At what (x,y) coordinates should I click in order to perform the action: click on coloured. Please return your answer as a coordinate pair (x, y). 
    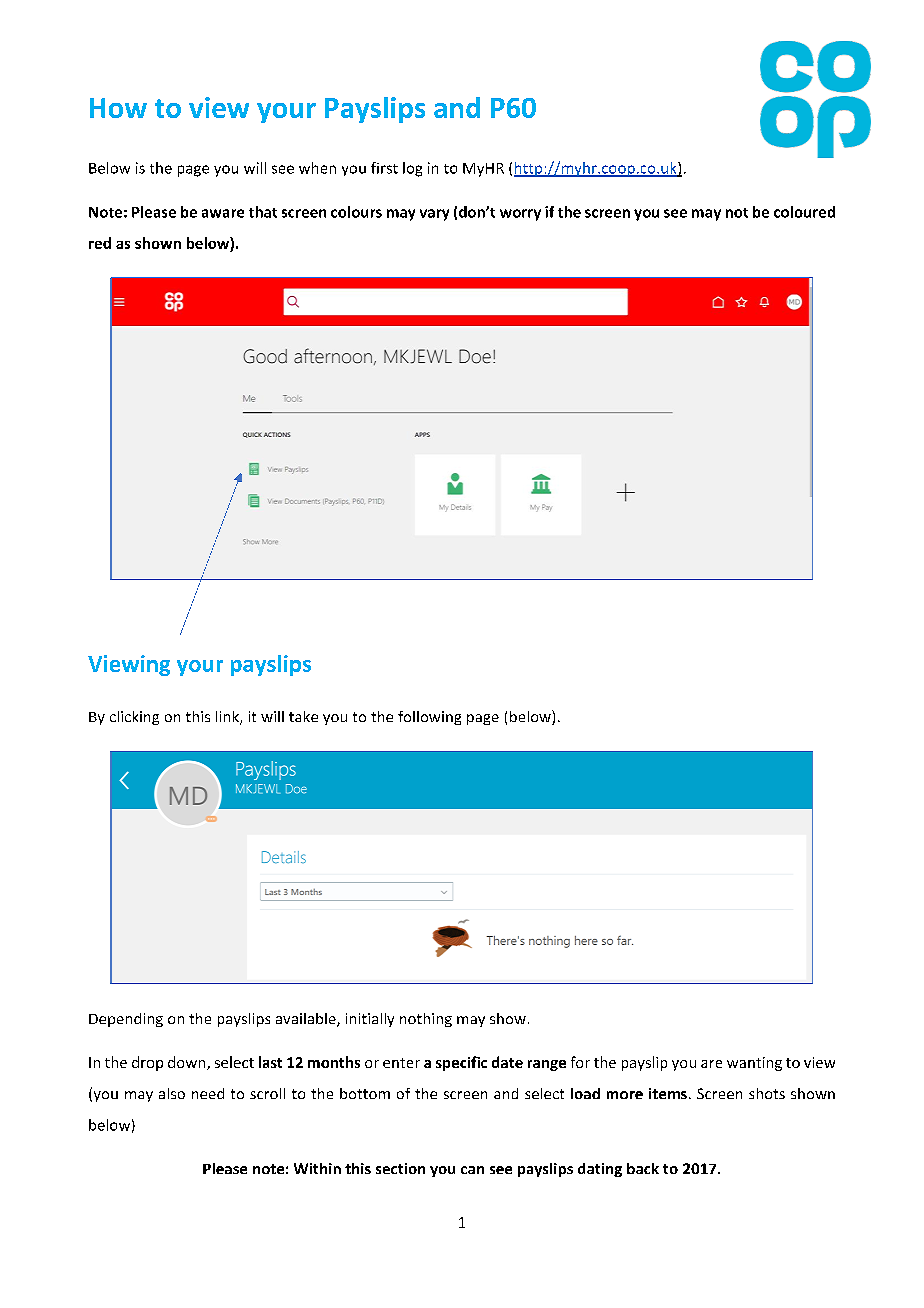
    Looking at the image, I should click on (804, 212).
